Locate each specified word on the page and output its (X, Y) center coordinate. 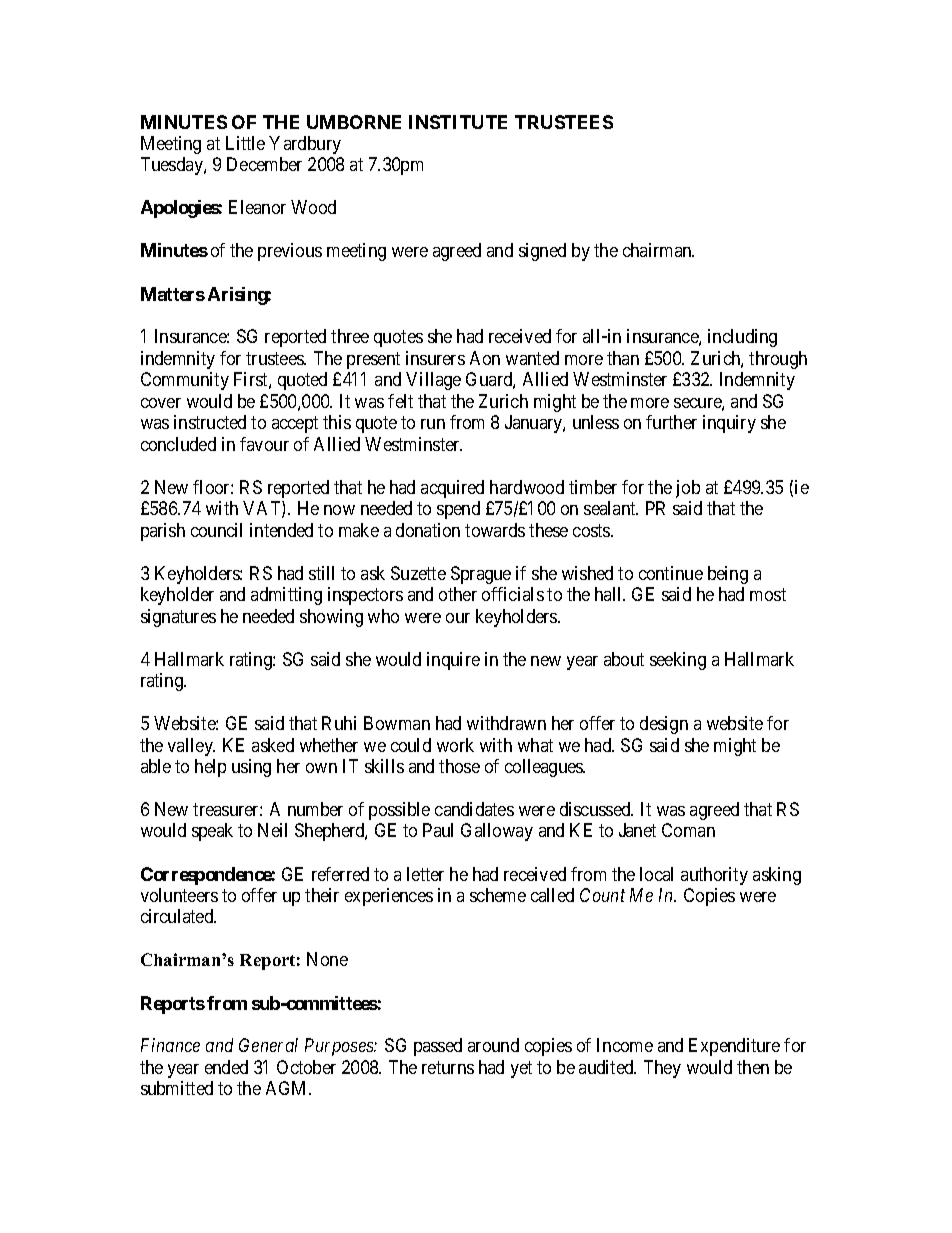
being (728, 575)
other (458, 594)
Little (245, 143)
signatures (178, 618)
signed (542, 252)
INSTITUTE (458, 122)
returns (448, 1067)
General (268, 1045)
